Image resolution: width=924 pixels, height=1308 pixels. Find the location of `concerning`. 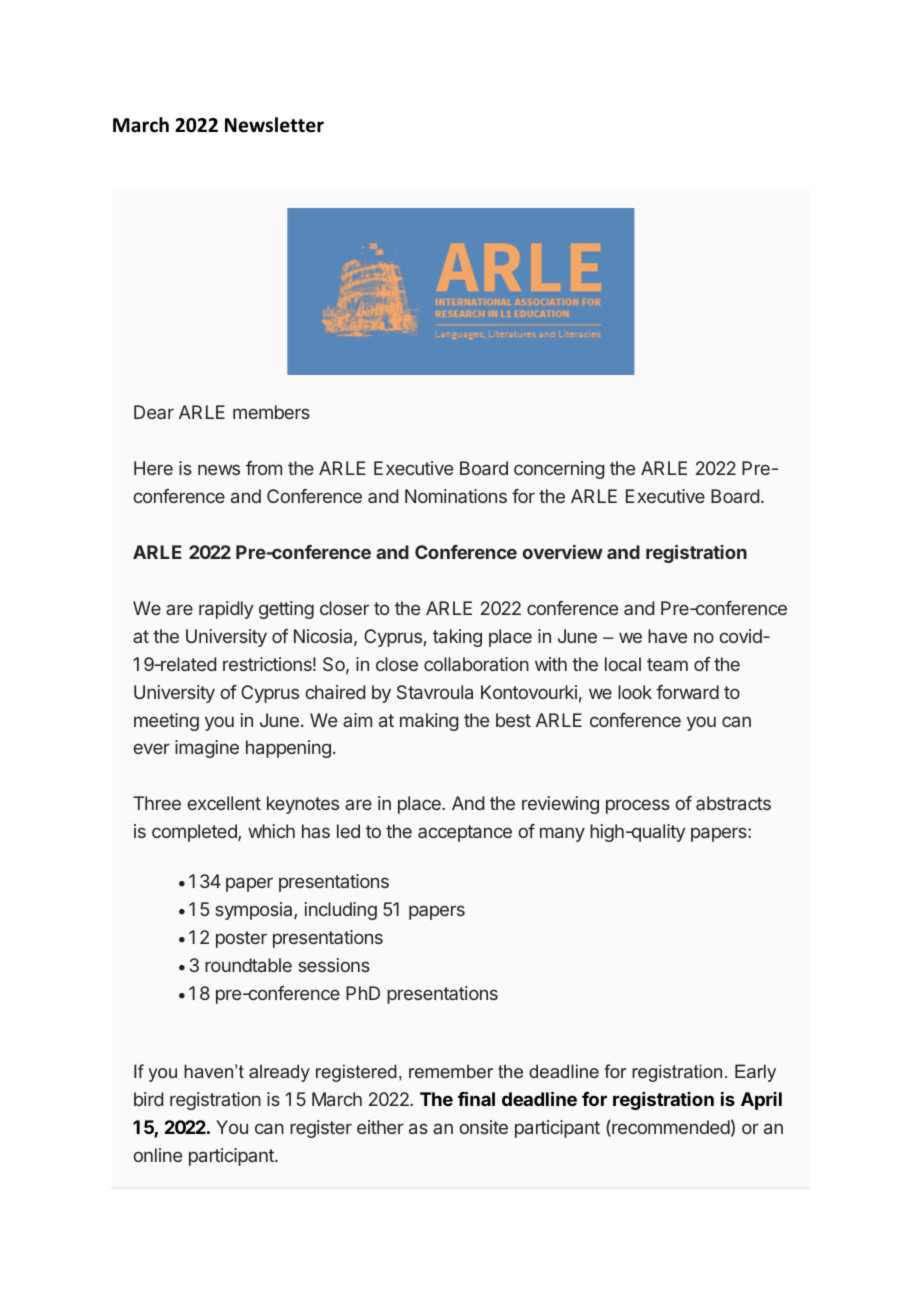

concerning is located at coordinates (559, 470).
